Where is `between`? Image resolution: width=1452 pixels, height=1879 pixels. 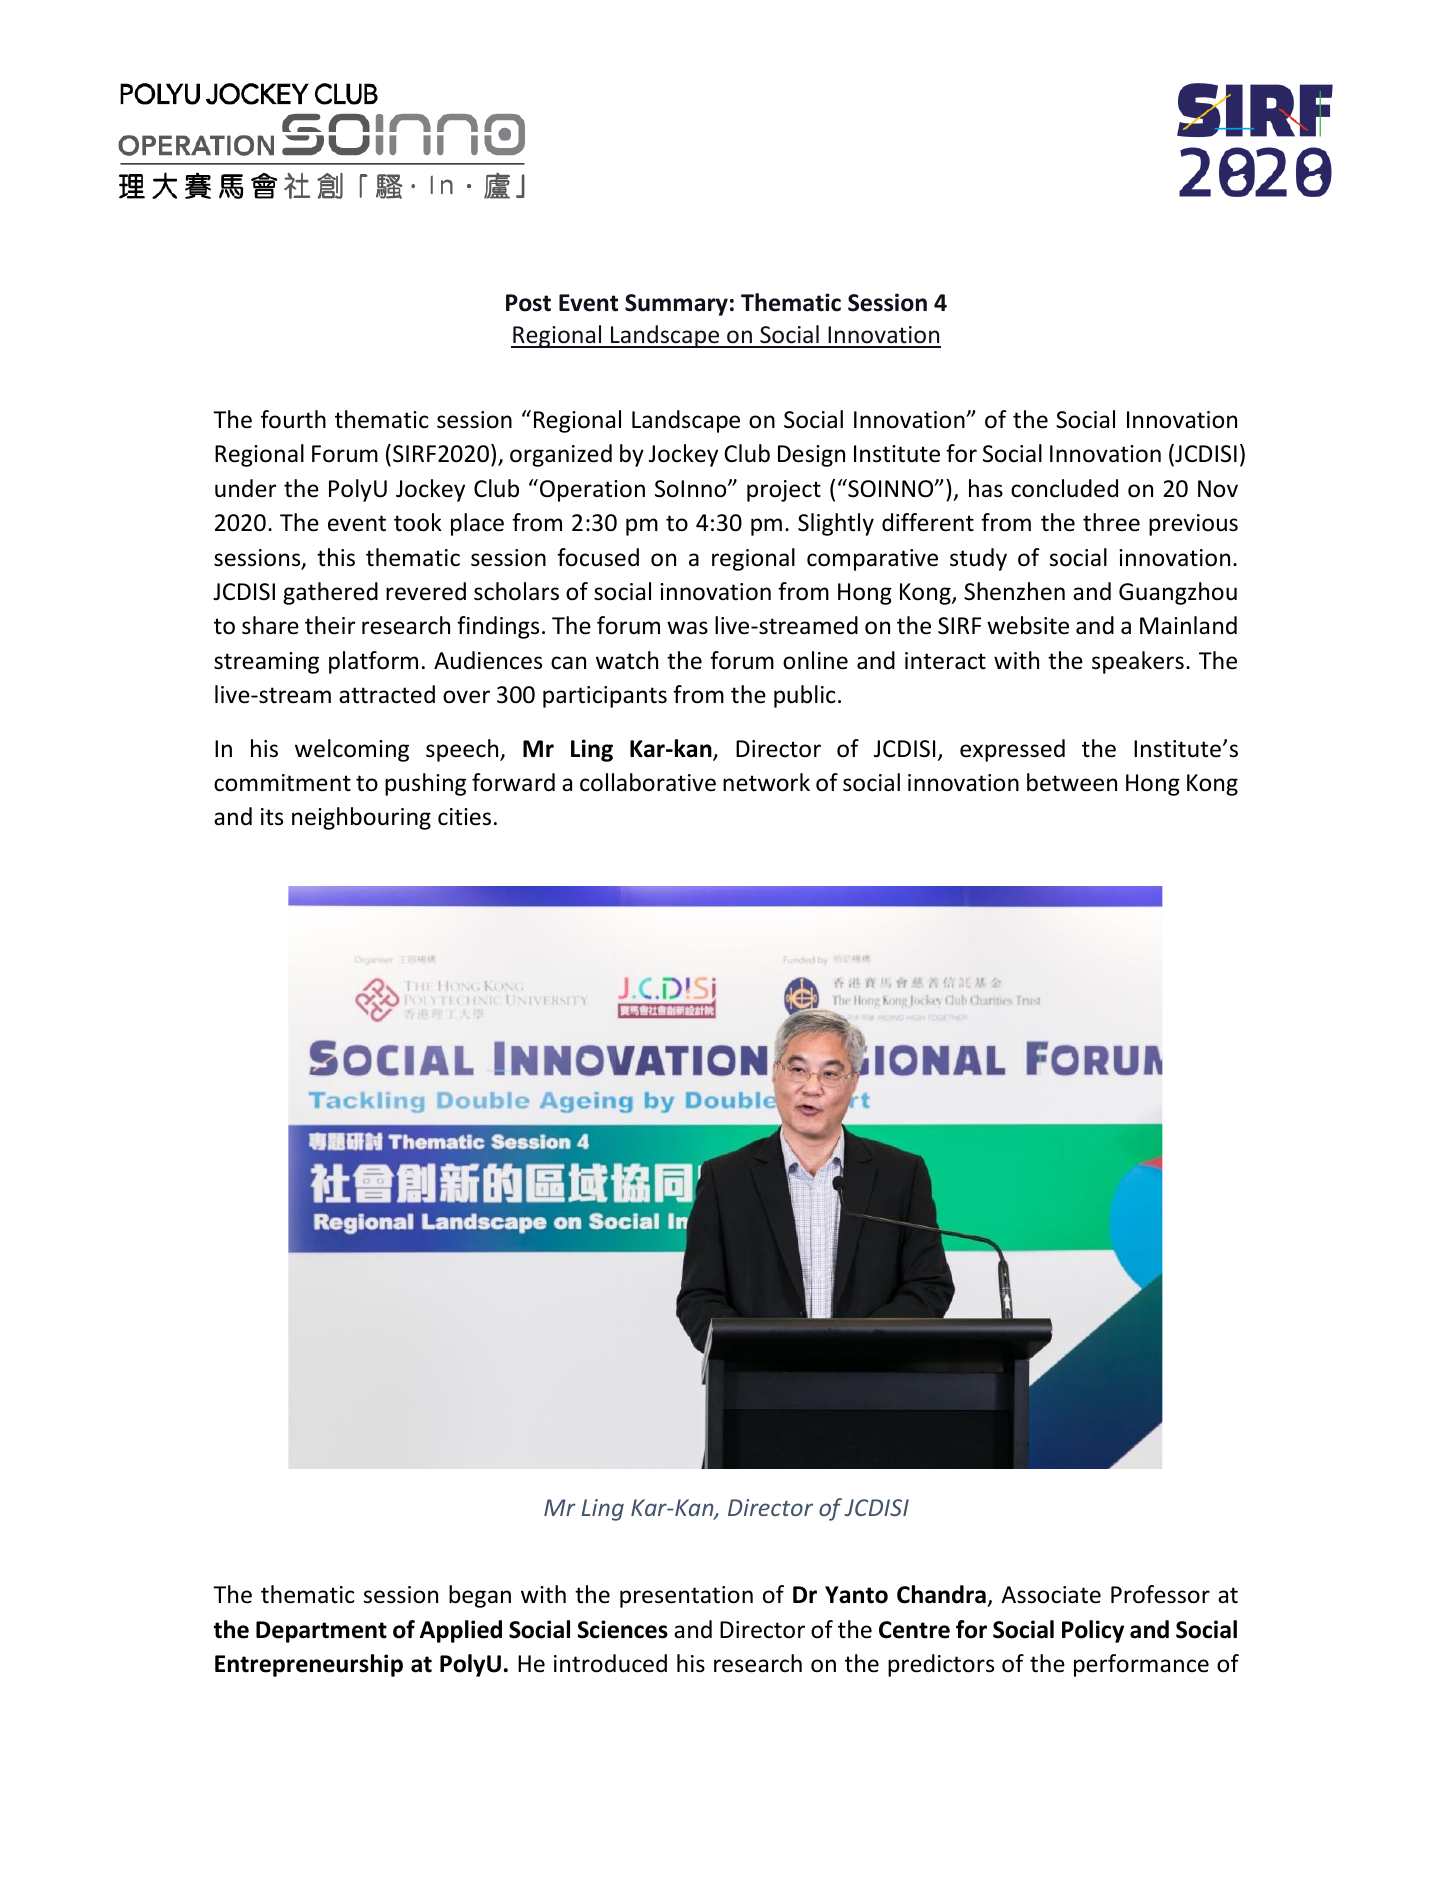 between is located at coordinates (1072, 782).
